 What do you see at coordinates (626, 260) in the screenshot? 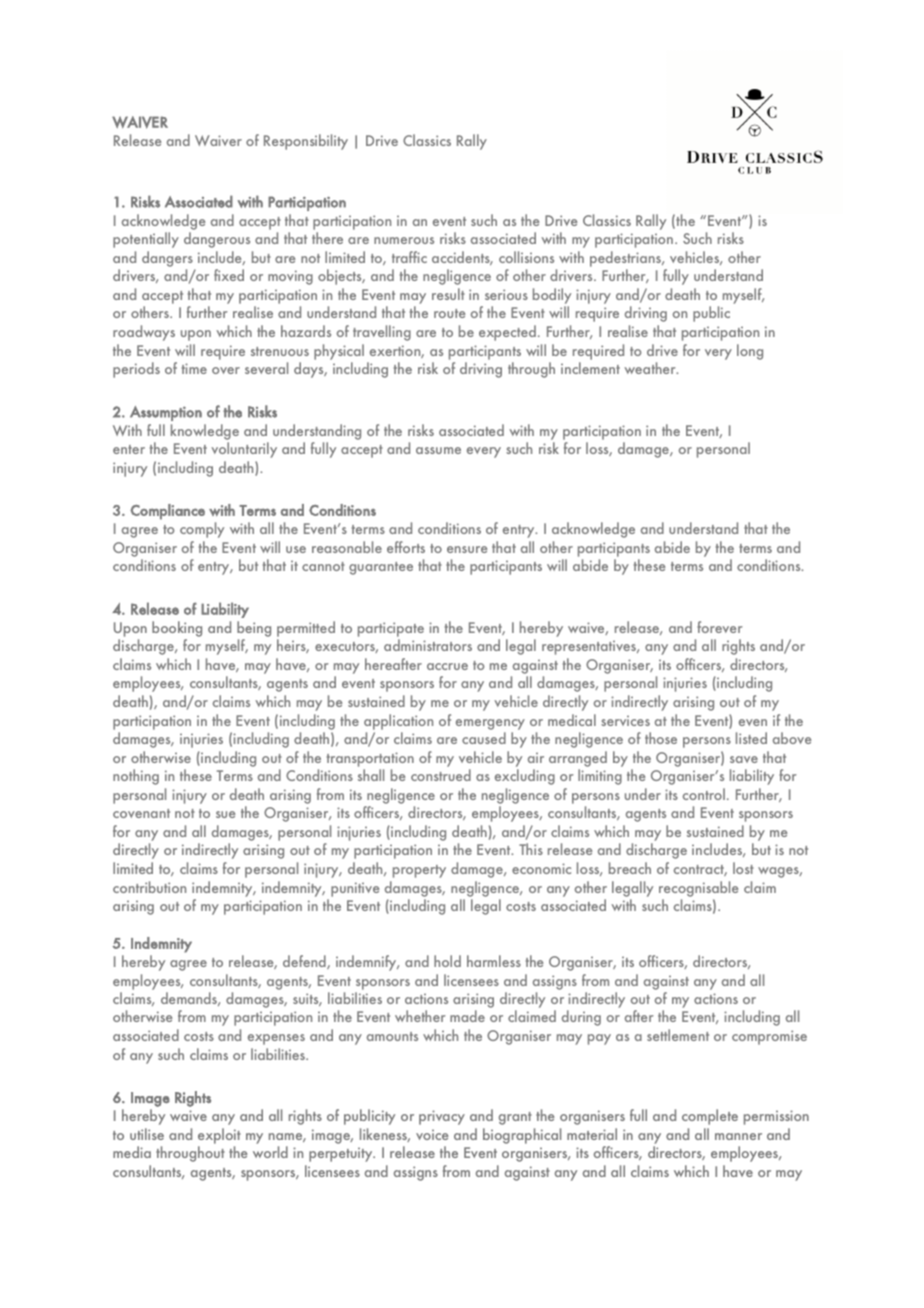
I see `pedestrians` at bounding box center [626, 260].
